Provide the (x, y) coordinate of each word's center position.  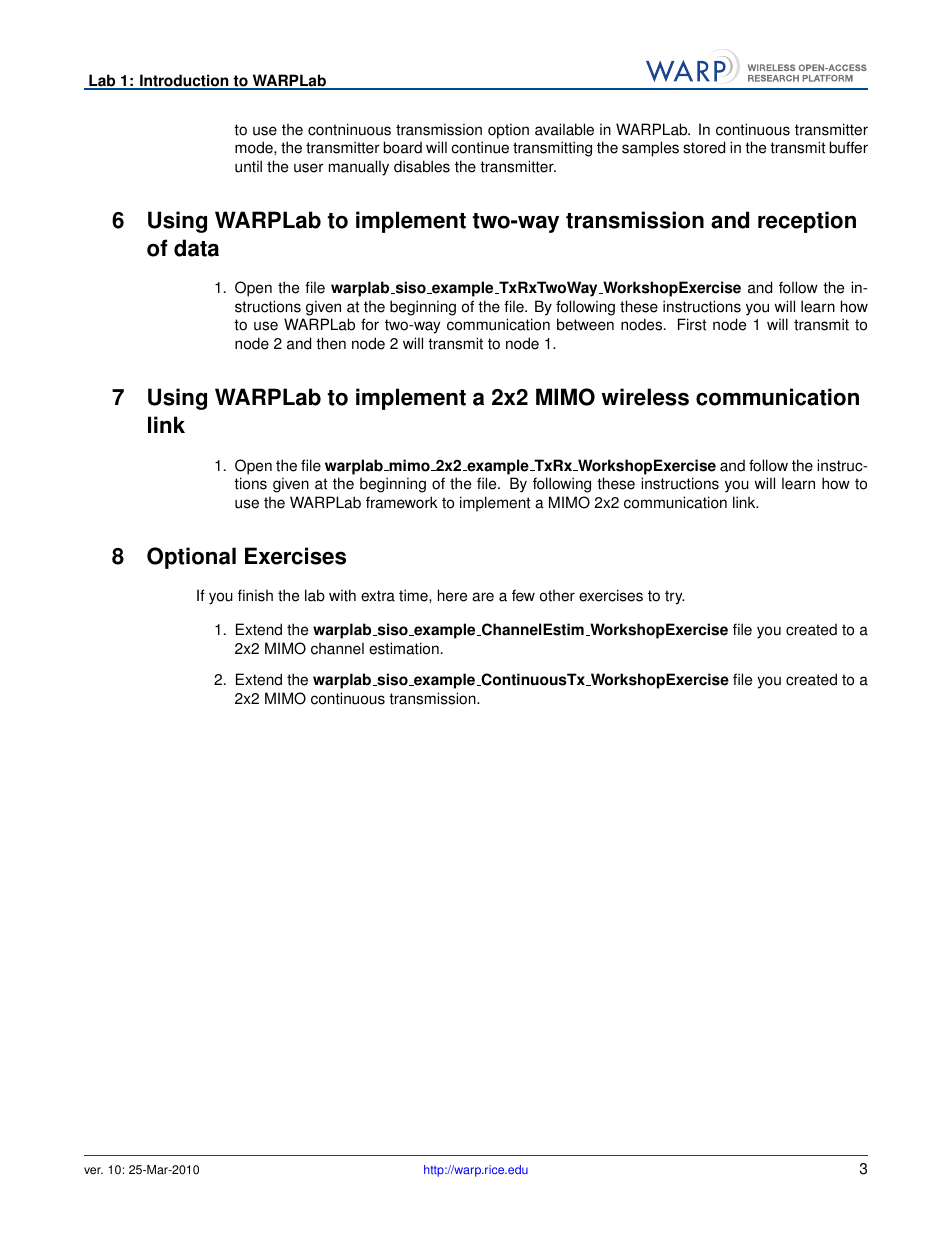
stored (704, 147)
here (452, 595)
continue (480, 147)
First (692, 324)
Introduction (184, 81)
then (331, 343)
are (483, 597)
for (370, 324)
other (557, 595)
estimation (404, 648)
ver (93, 1171)
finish (255, 595)
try (675, 597)
